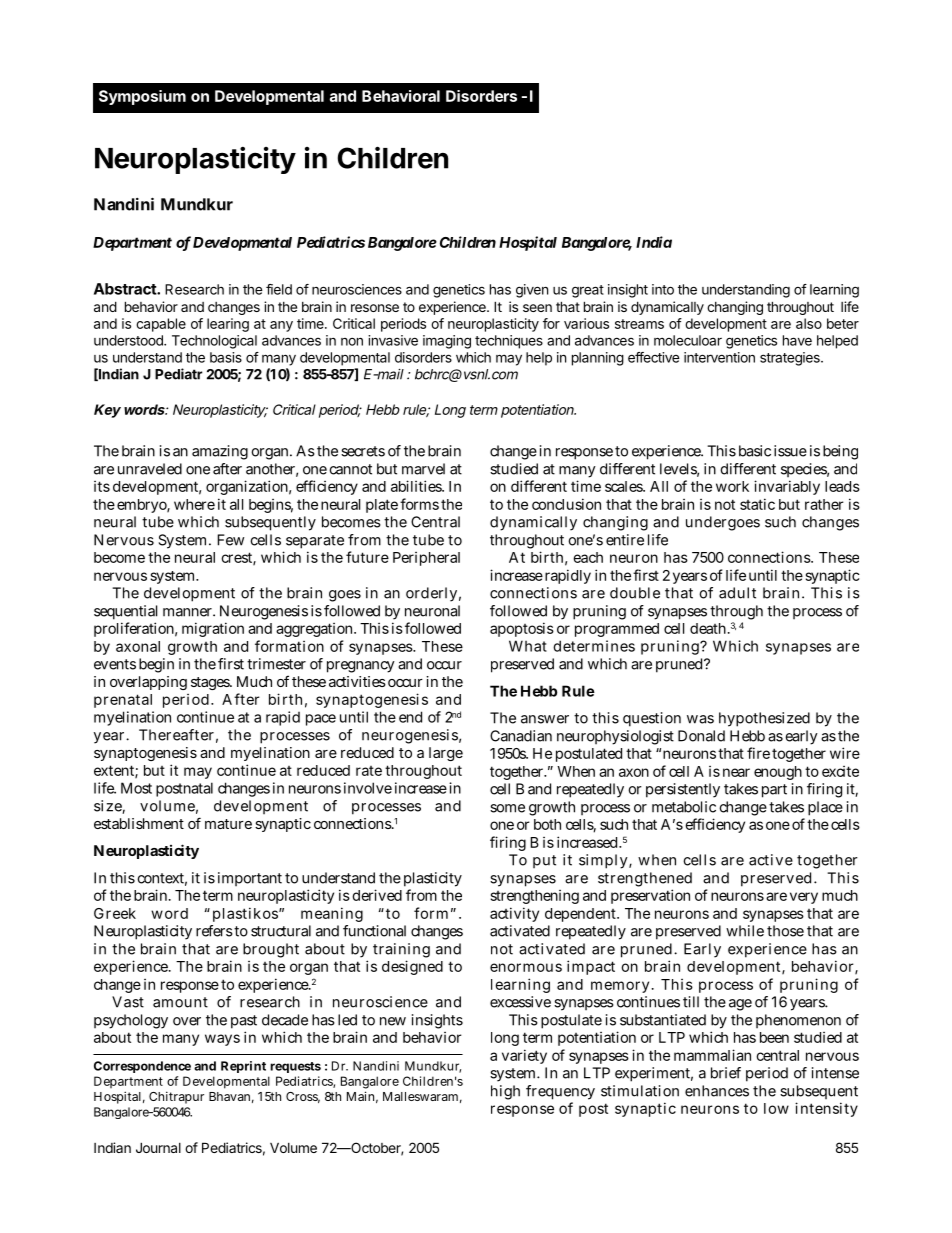  Describe the element at coordinates (663, 289) in the screenshot. I see `into` at that location.
